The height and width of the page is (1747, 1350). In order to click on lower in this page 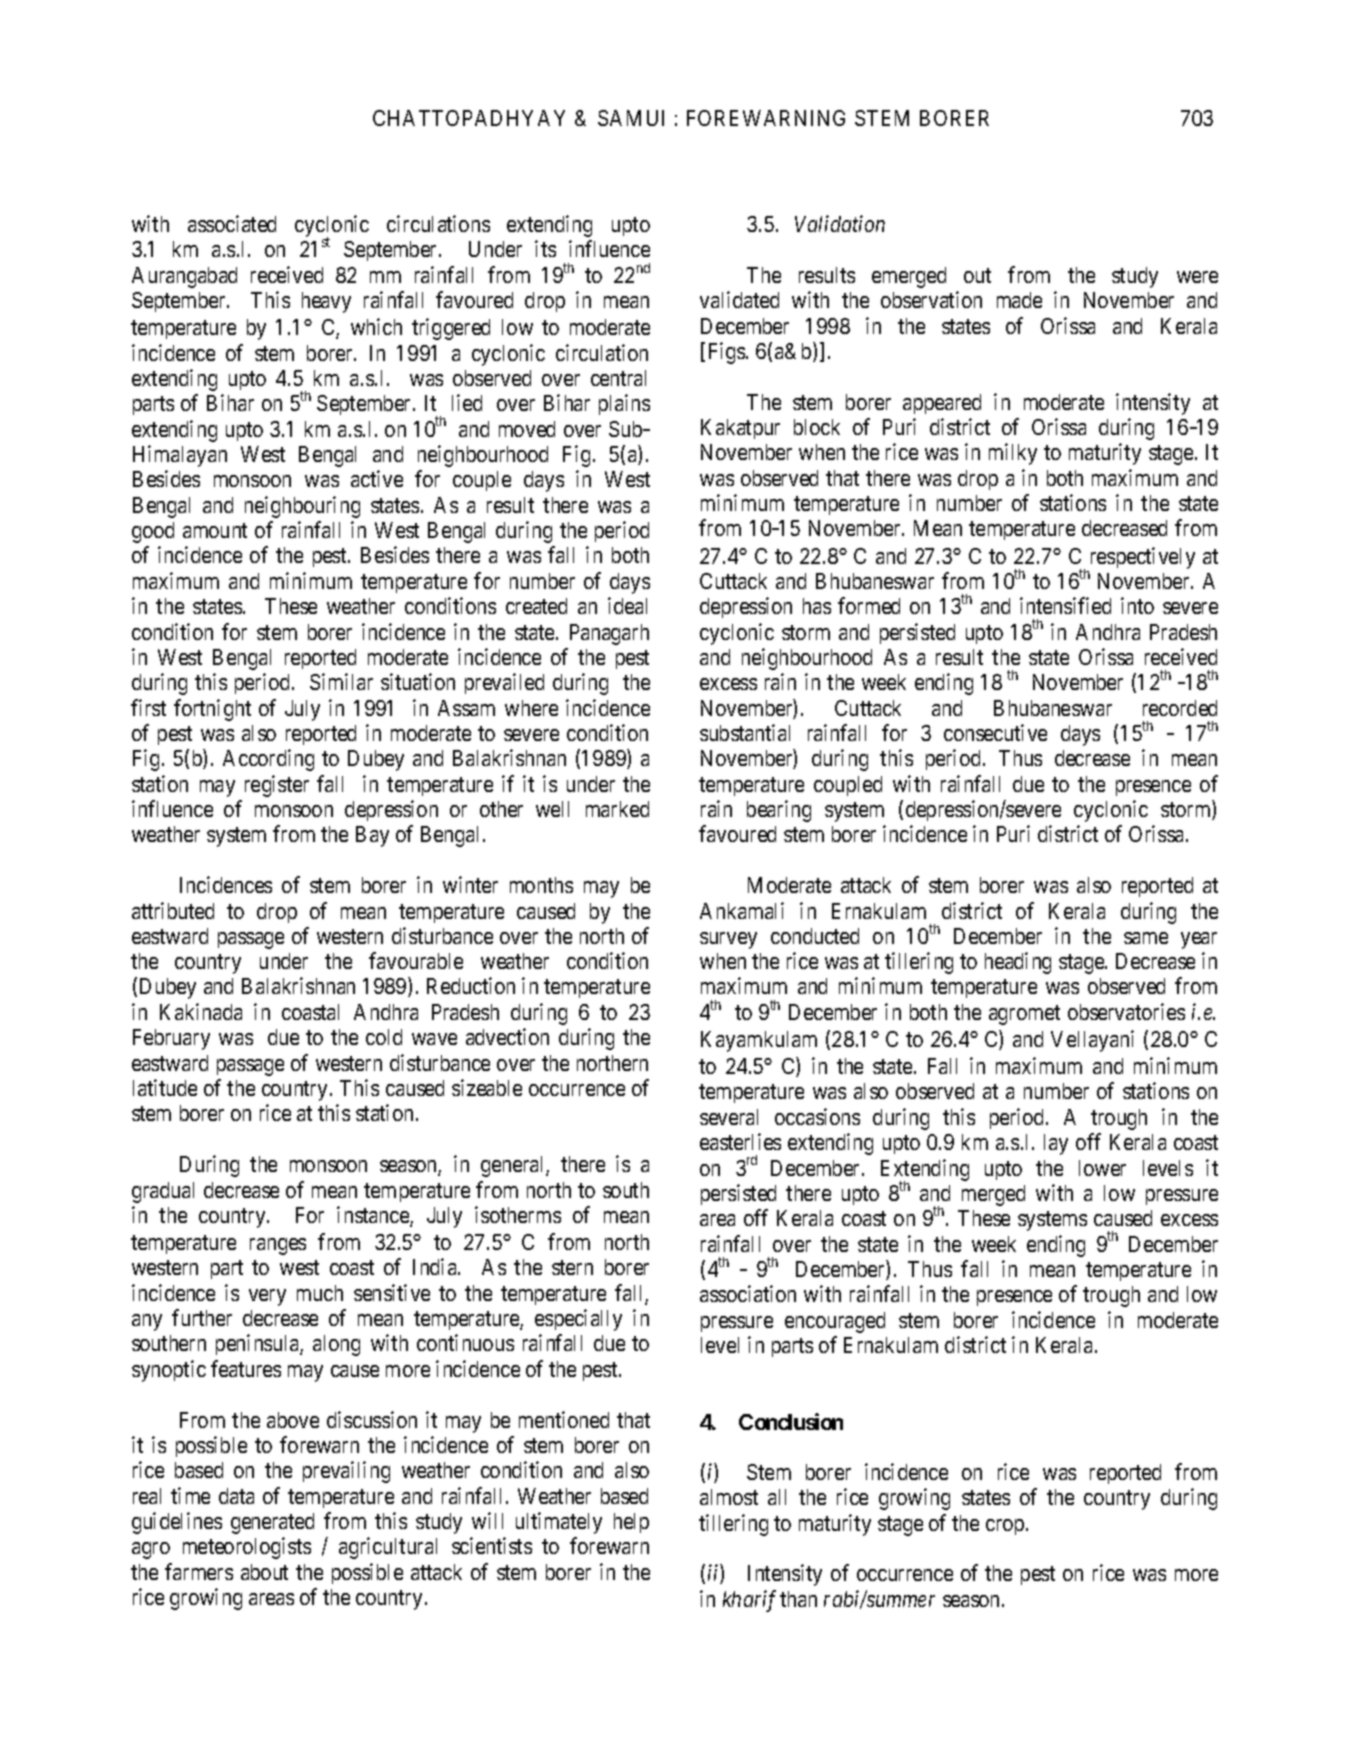, I will do `click(1102, 1168)`.
